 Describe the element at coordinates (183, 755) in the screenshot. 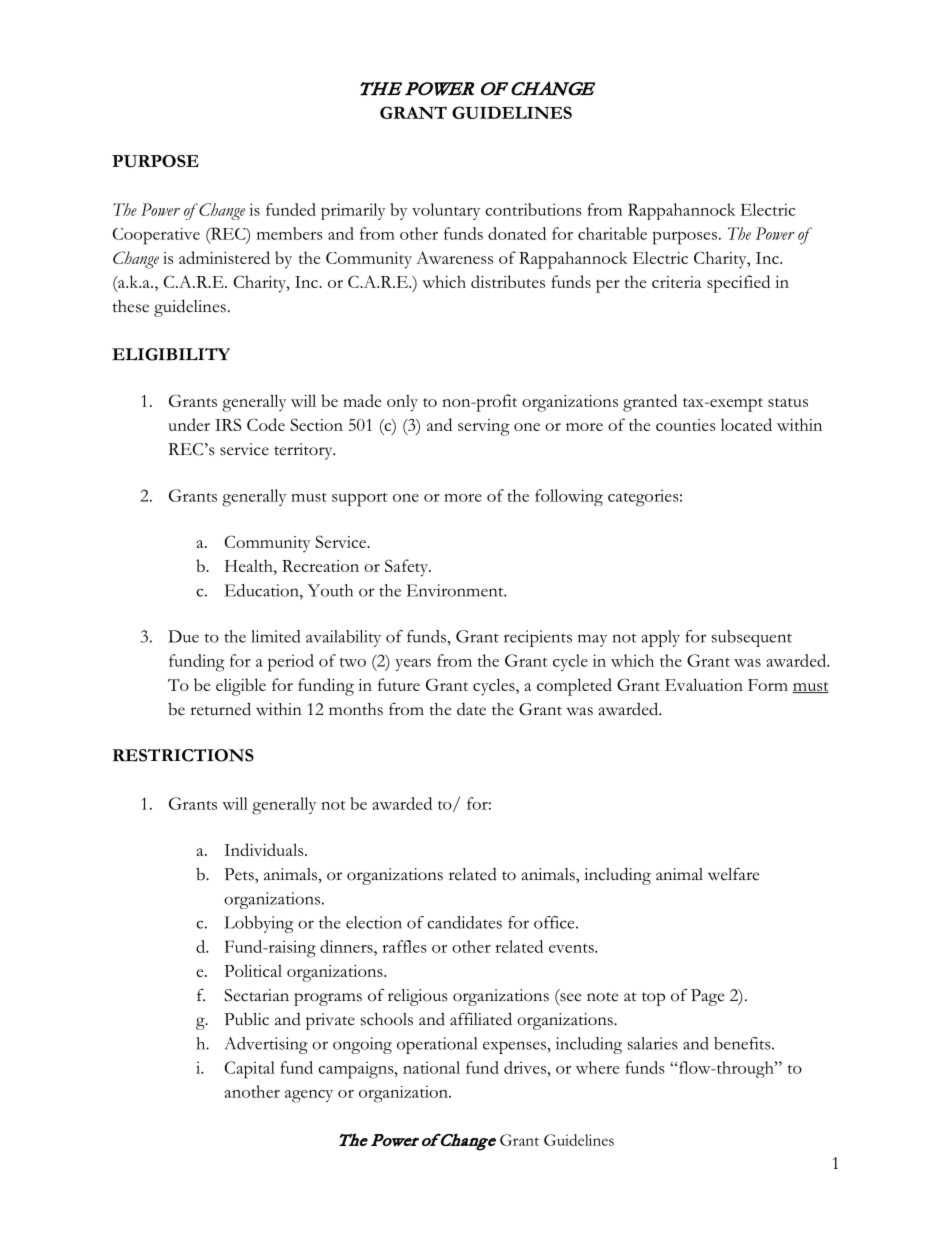

I see `RESTRICTIONS` at that location.
